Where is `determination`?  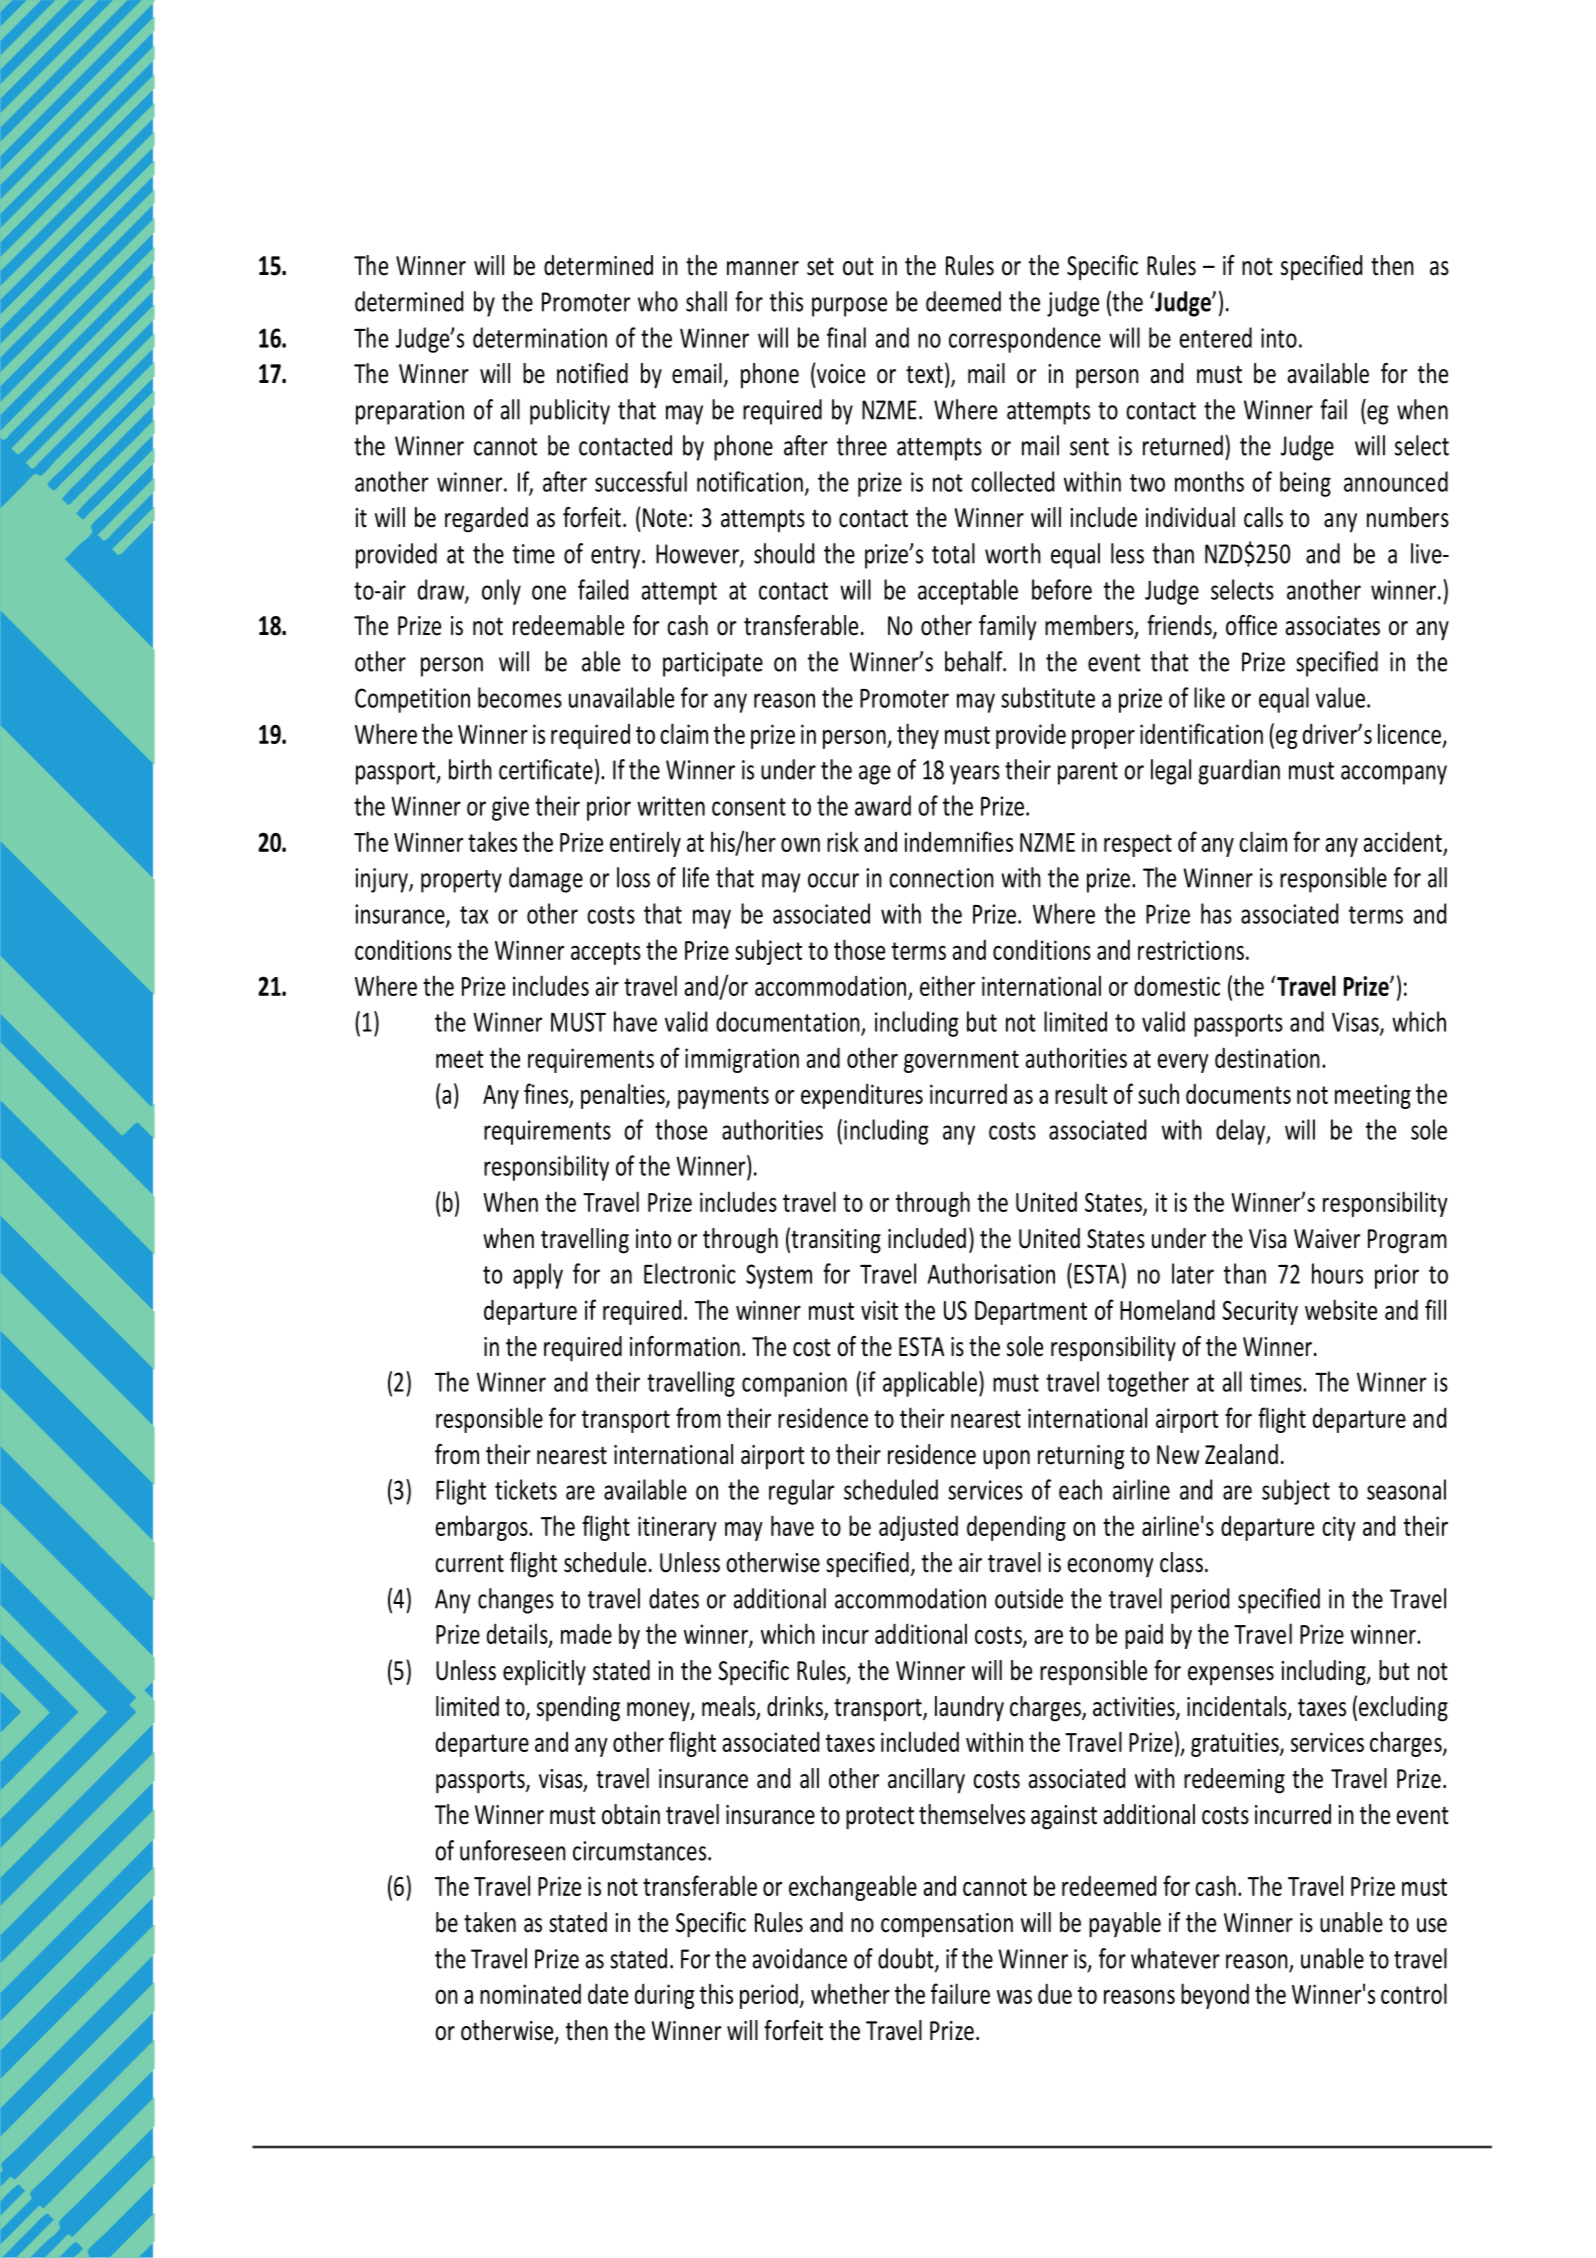 determination is located at coordinates (540, 337).
